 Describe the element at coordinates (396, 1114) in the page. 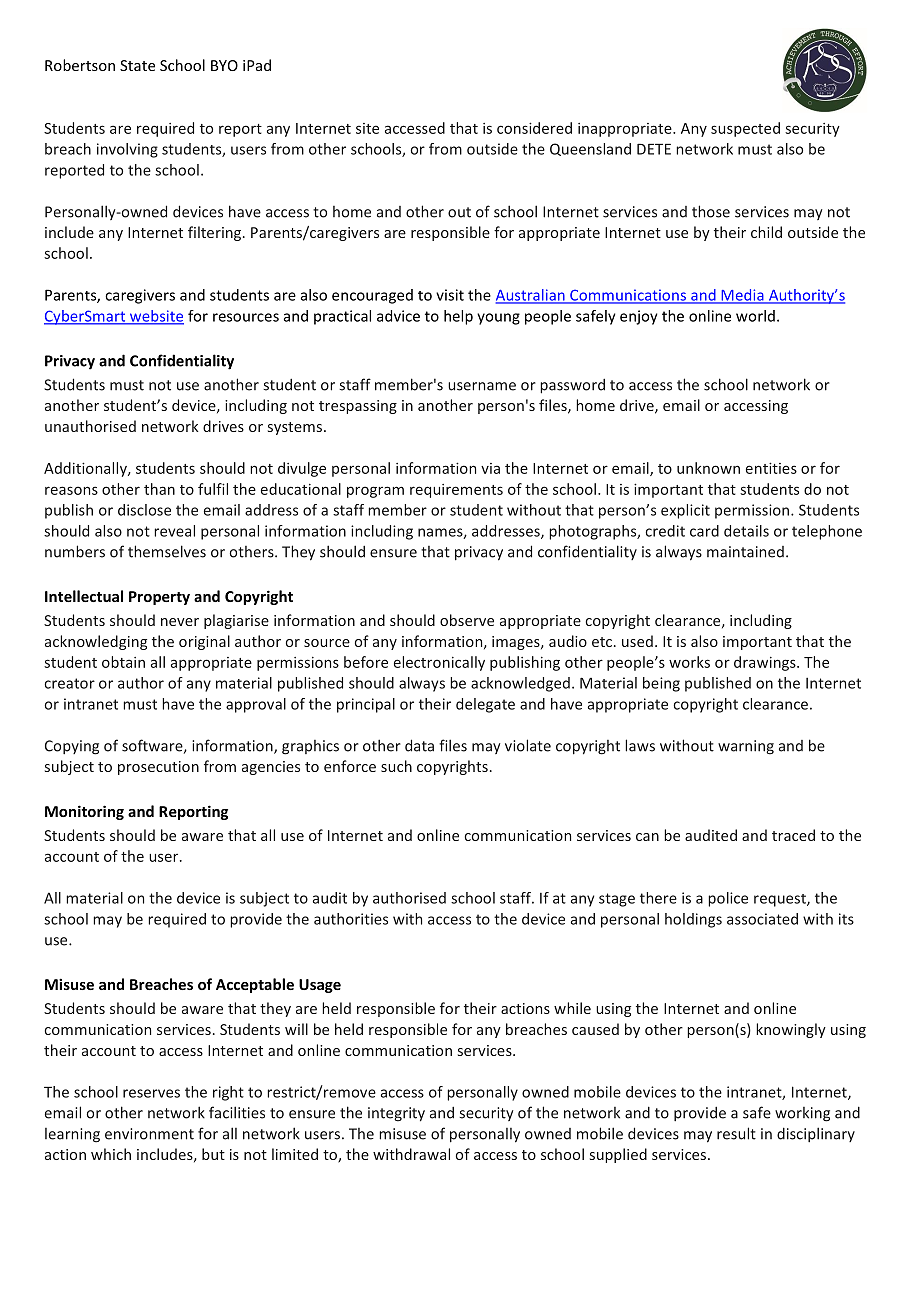

I see `integrity` at that location.
